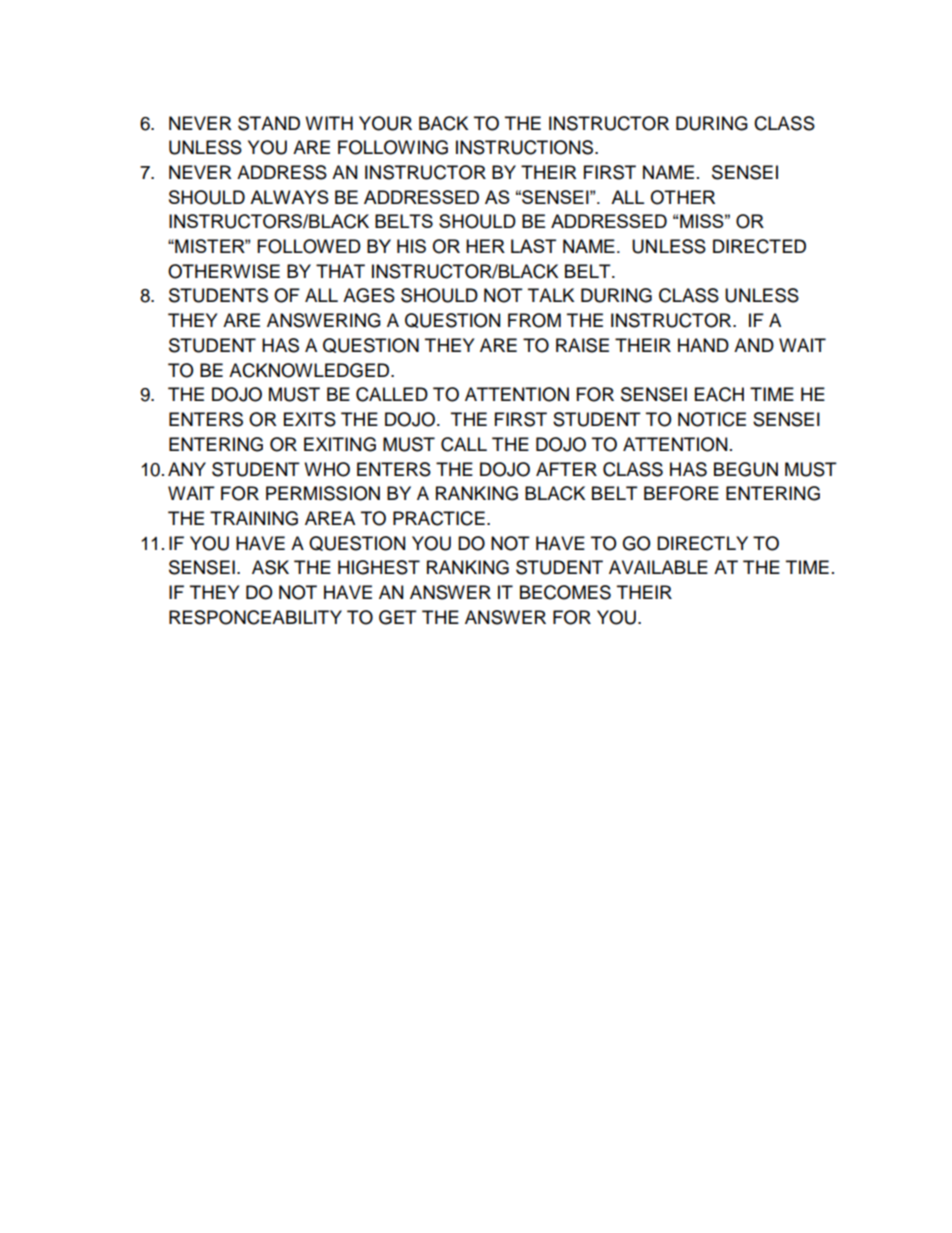 The image size is (952, 1233). I want to click on DIRECTED, so click(759, 246).
